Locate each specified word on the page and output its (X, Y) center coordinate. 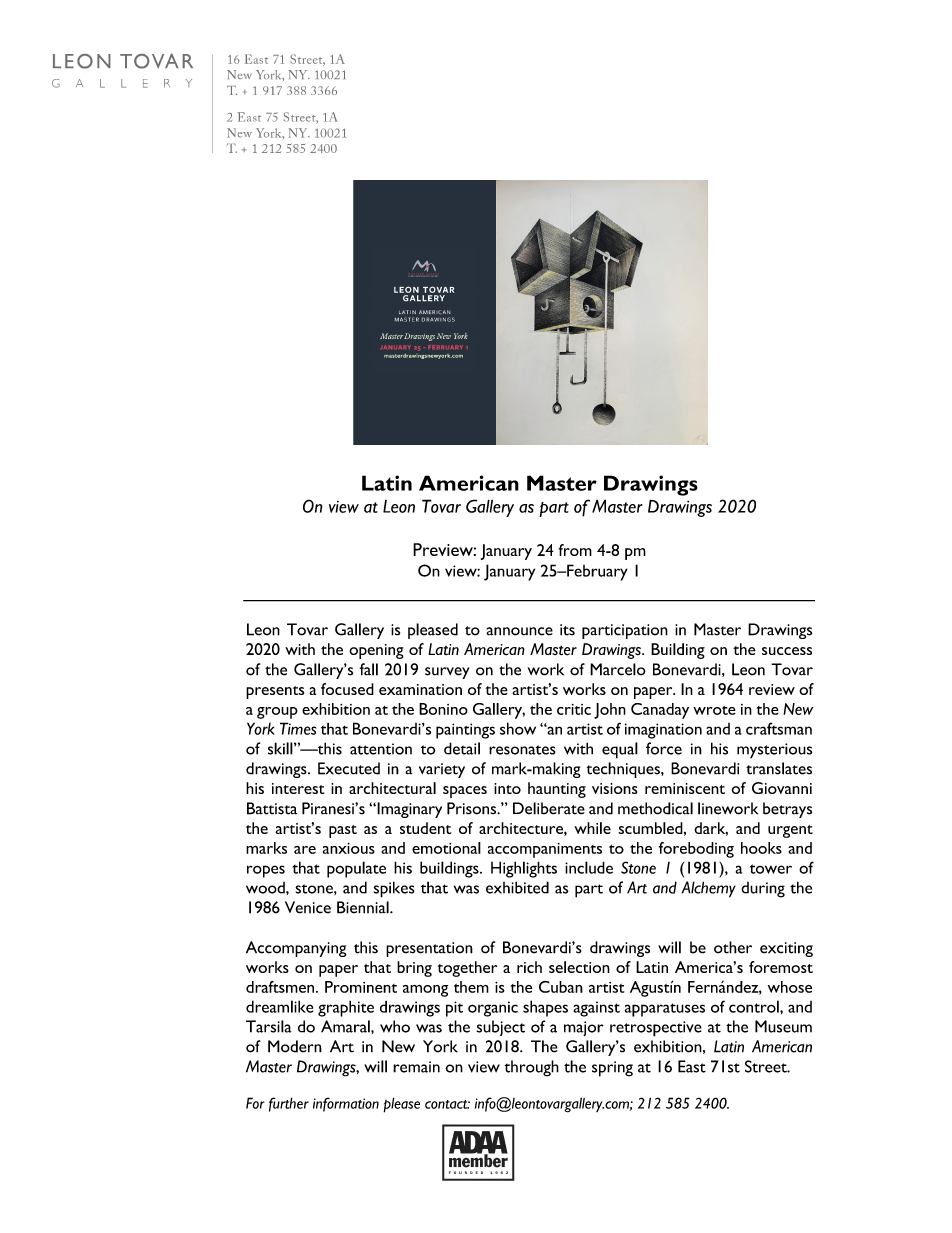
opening (376, 651)
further (289, 1104)
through (532, 1068)
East (692, 1066)
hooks (761, 848)
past (343, 831)
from (575, 550)
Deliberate (549, 808)
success (787, 651)
